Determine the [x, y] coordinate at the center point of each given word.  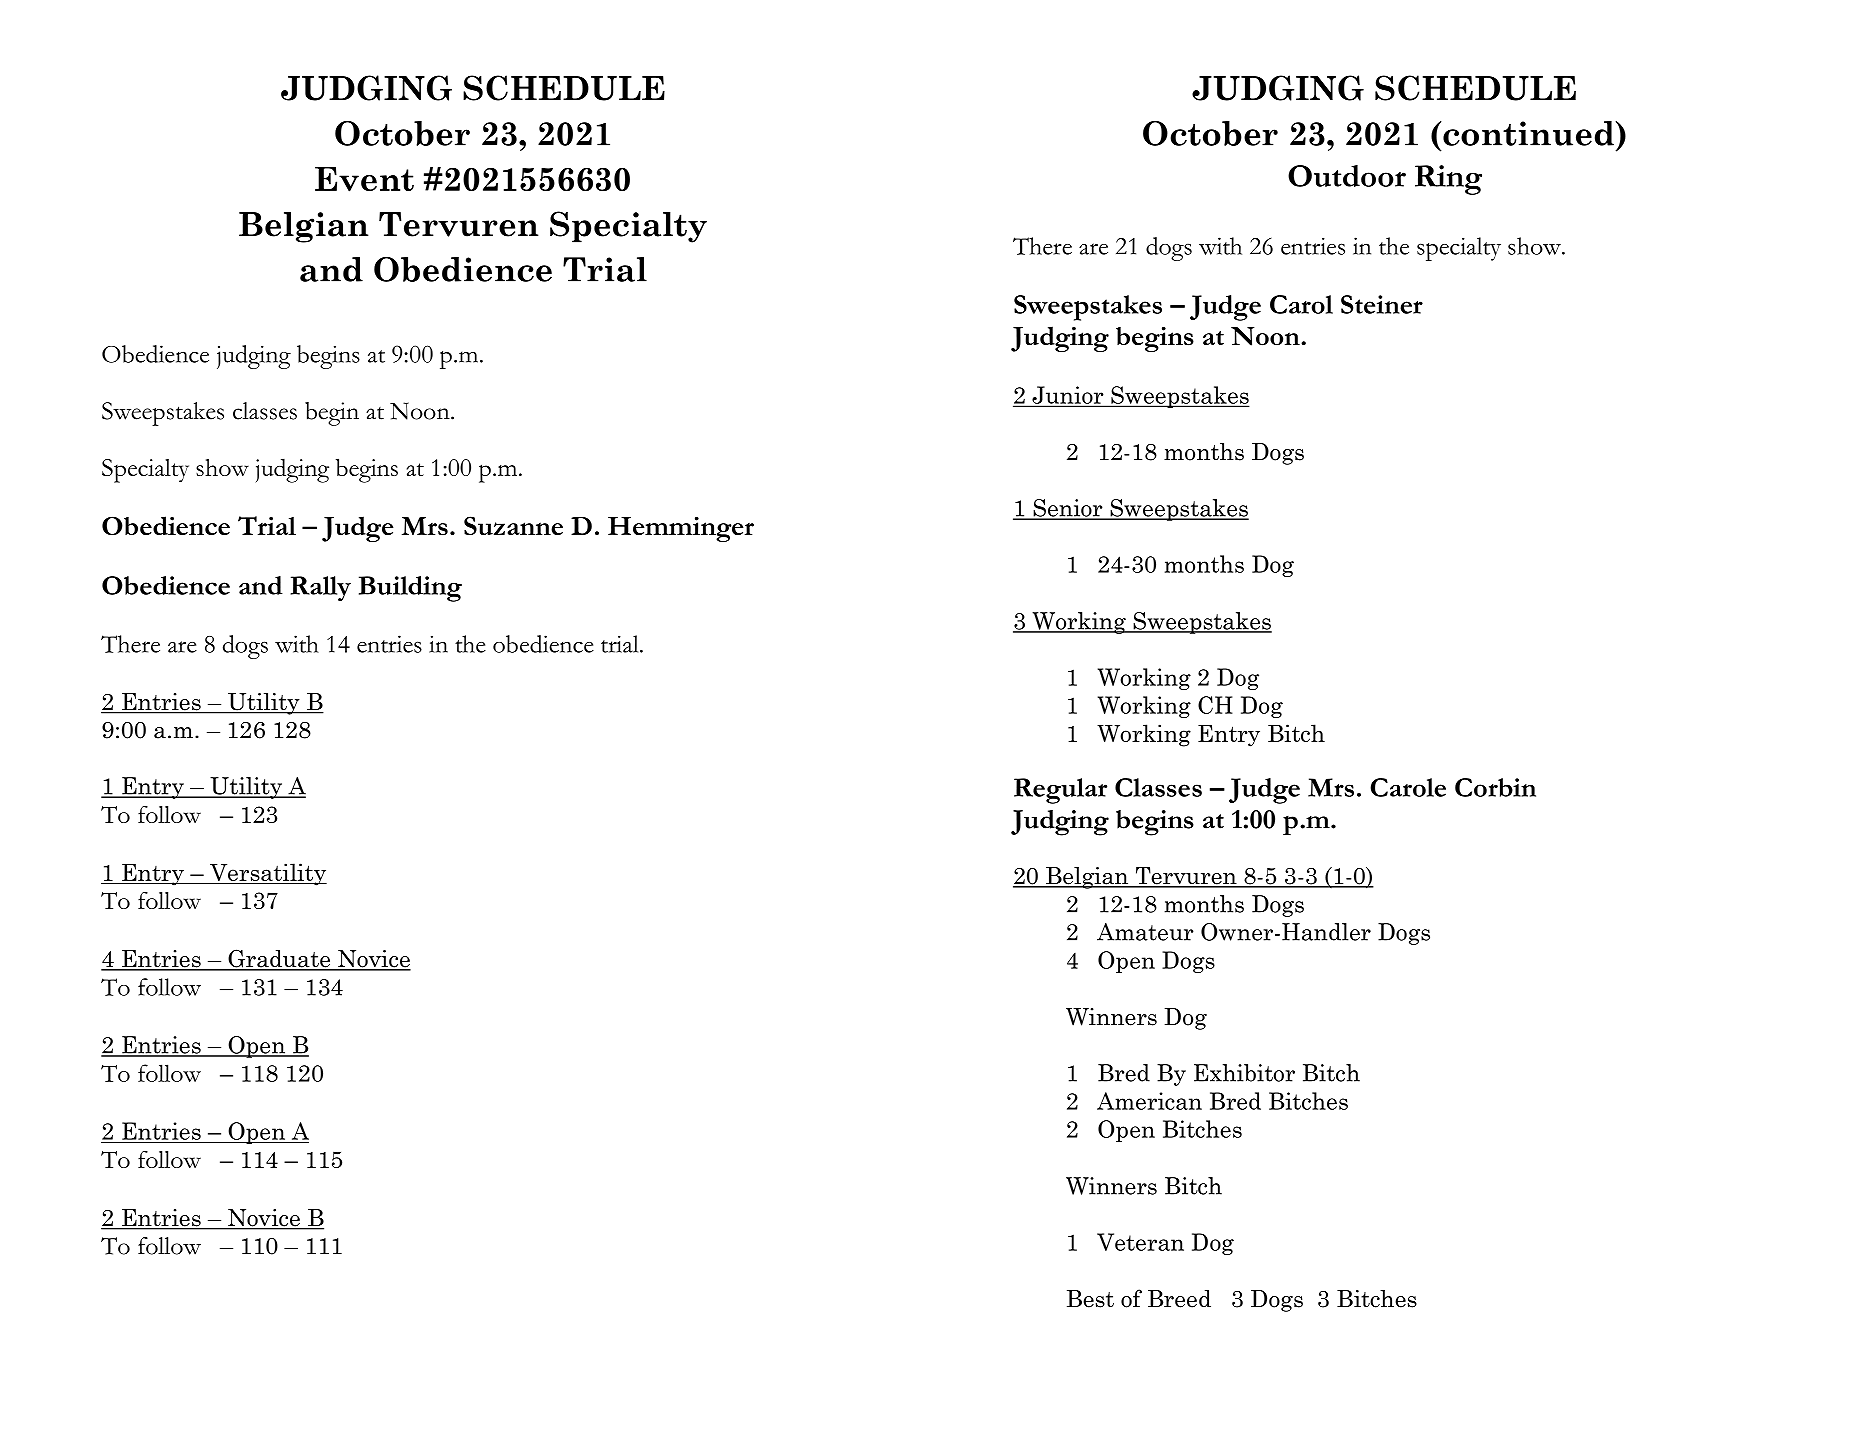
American [1149, 1101]
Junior [1068, 396]
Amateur [1145, 932]
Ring [1448, 180]
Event [364, 179]
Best [1090, 1299]
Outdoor [1347, 176]
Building [410, 589]
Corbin [1495, 787]
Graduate [279, 959]
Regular [1060, 791]
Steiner [1382, 304]
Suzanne [513, 526]
